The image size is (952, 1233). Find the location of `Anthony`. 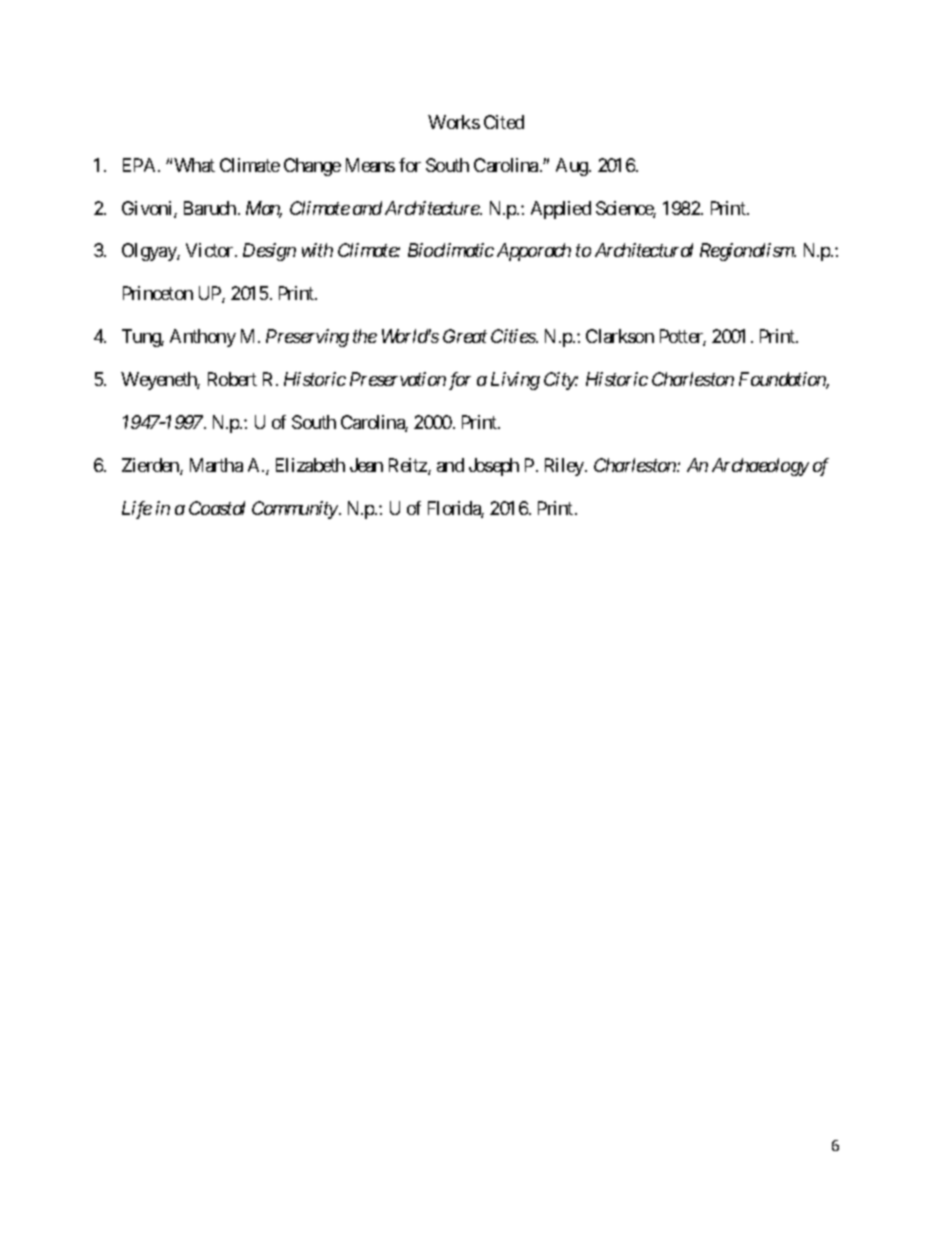

Anthony is located at coordinates (203, 338).
